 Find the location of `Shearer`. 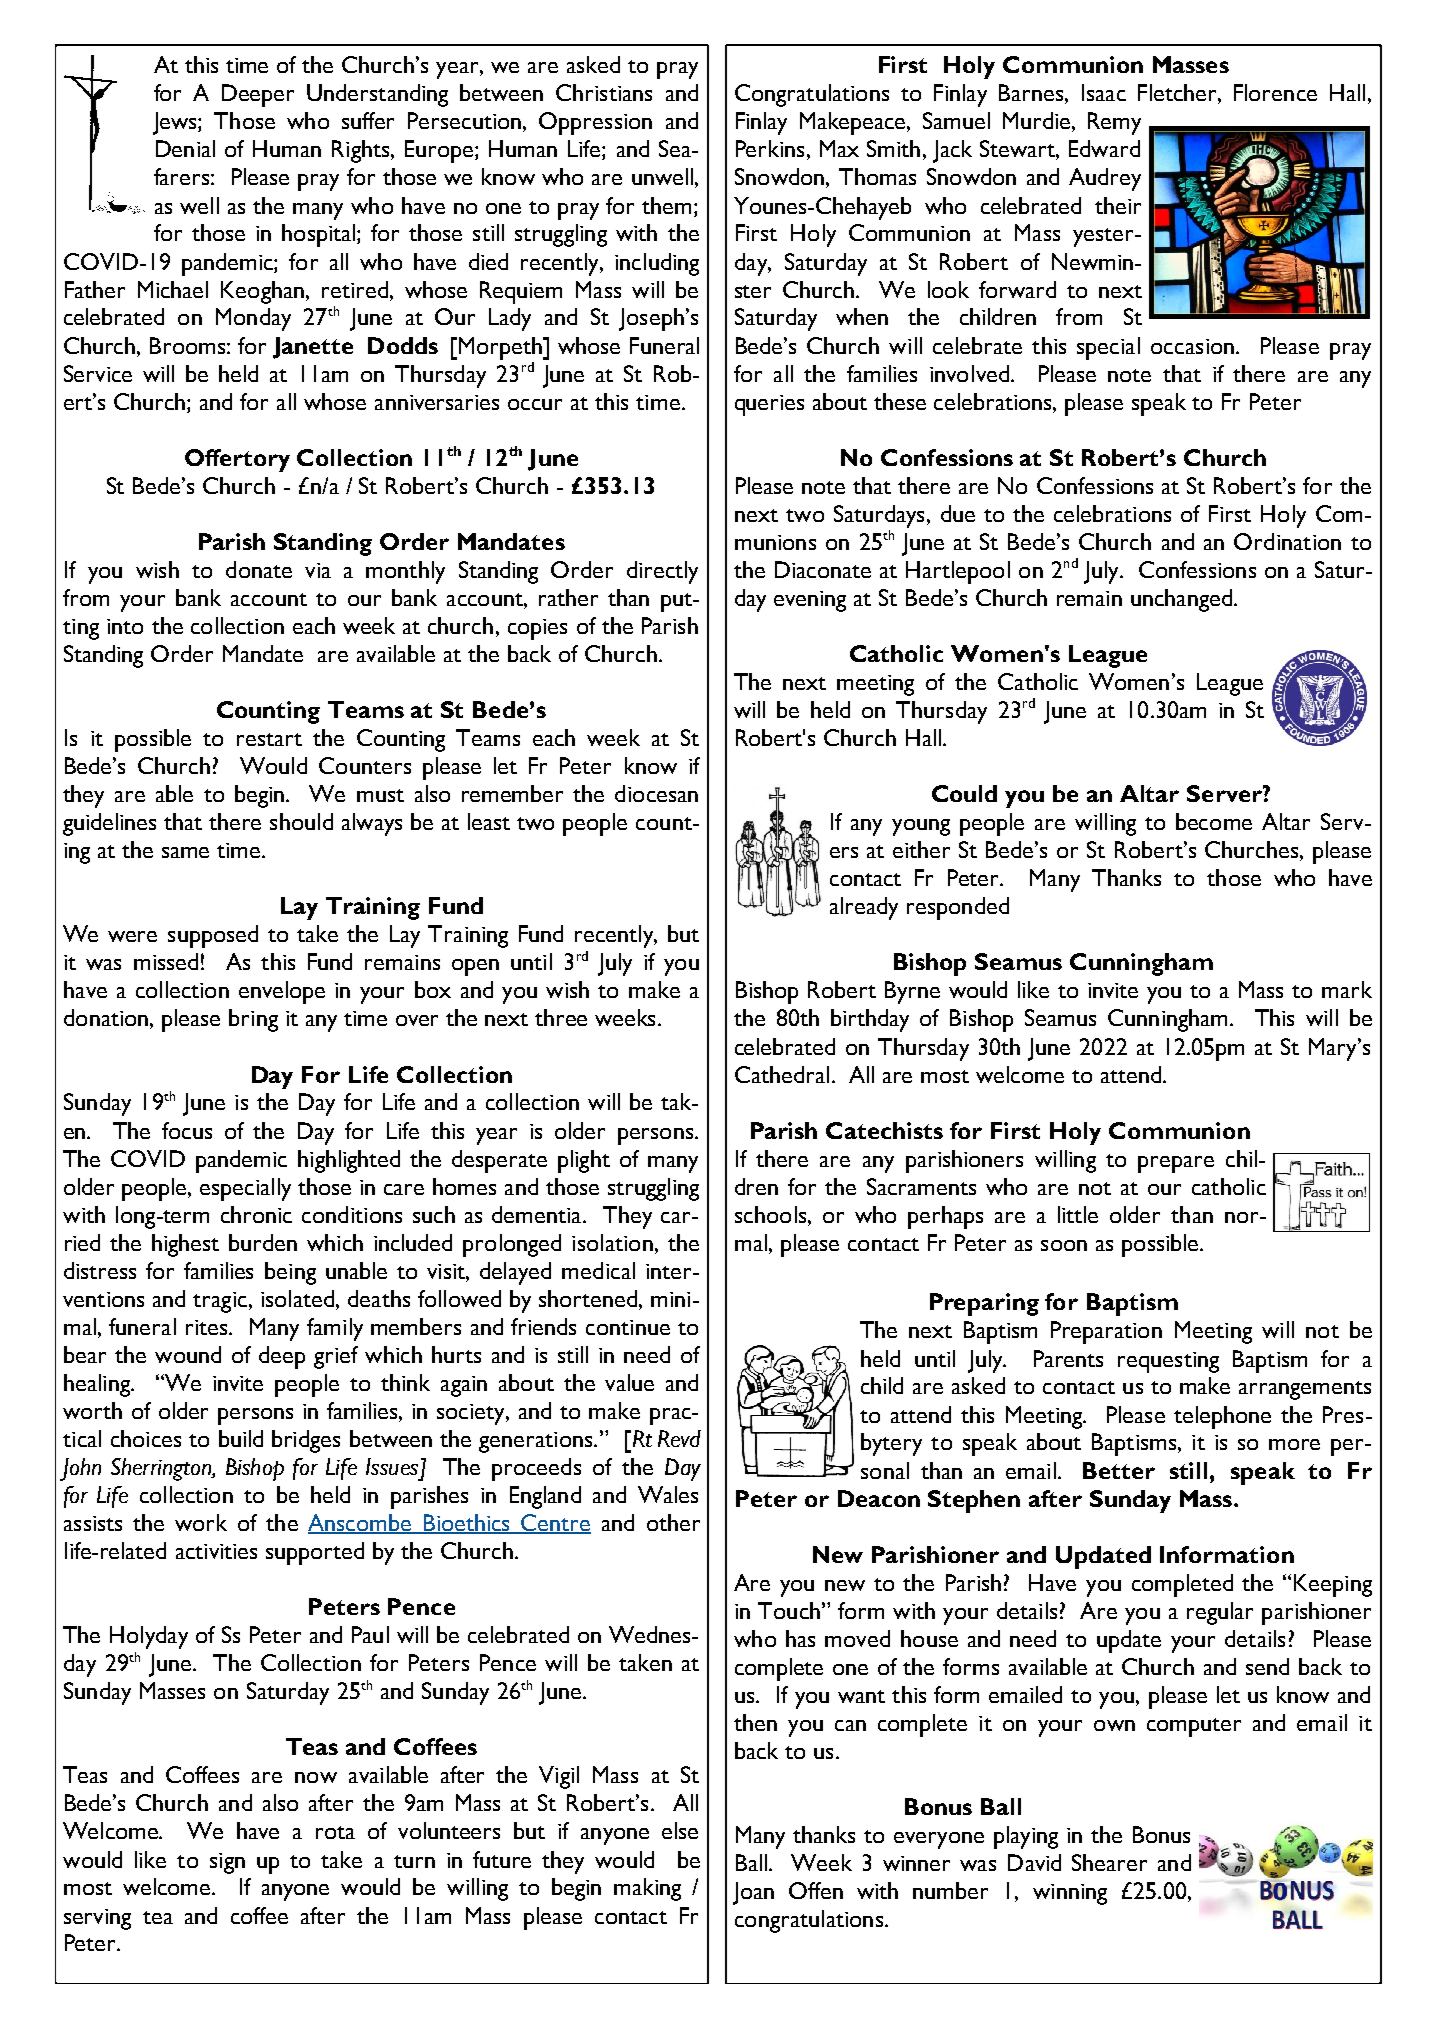

Shearer is located at coordinates (1109, 1862).
